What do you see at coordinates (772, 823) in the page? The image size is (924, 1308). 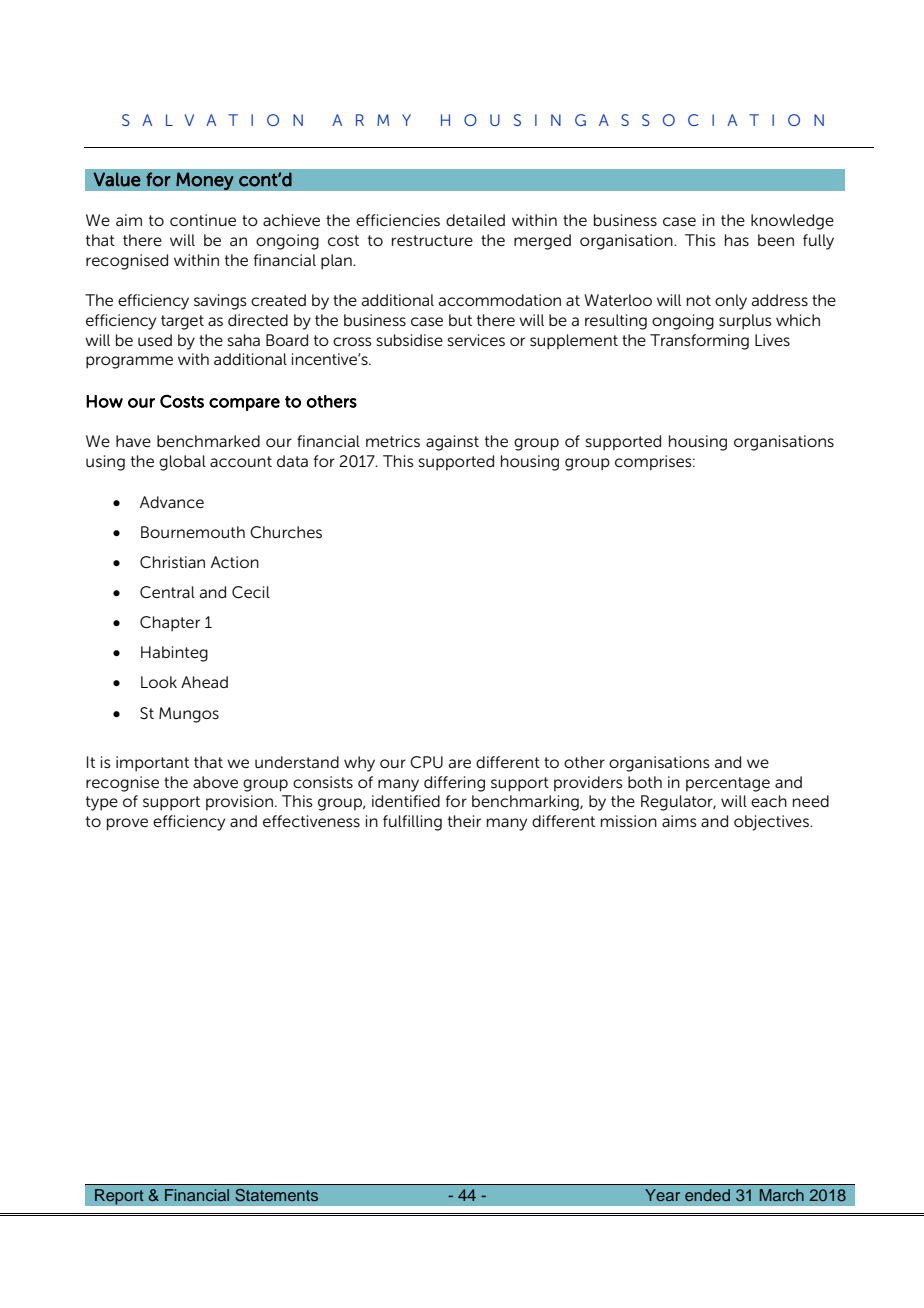 I see `objectives` at bounding box center [772, 823].
